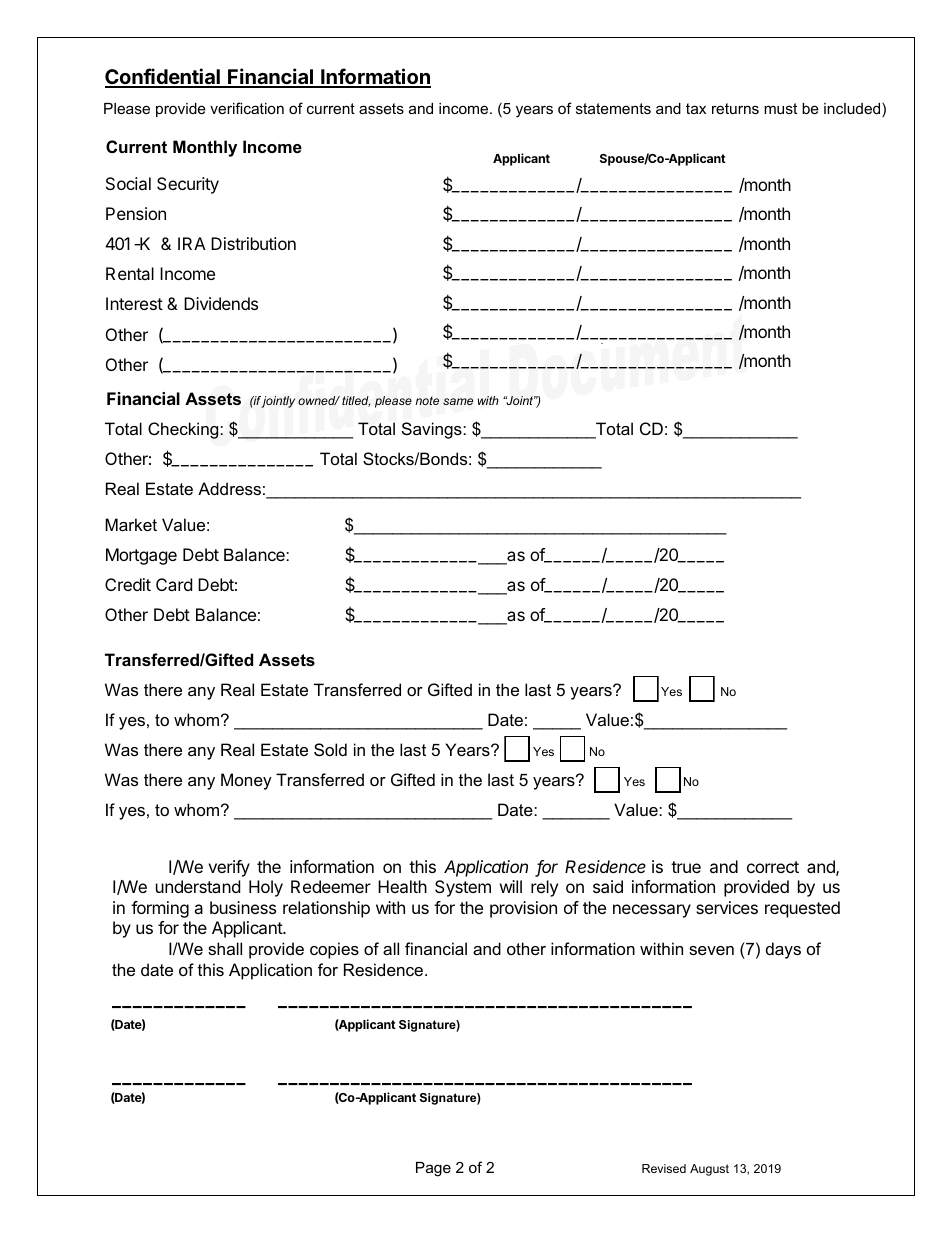  What do you see at coordinates (613, 108) in the screenshot?
I see `statements` at bounding box center [613, 108].
